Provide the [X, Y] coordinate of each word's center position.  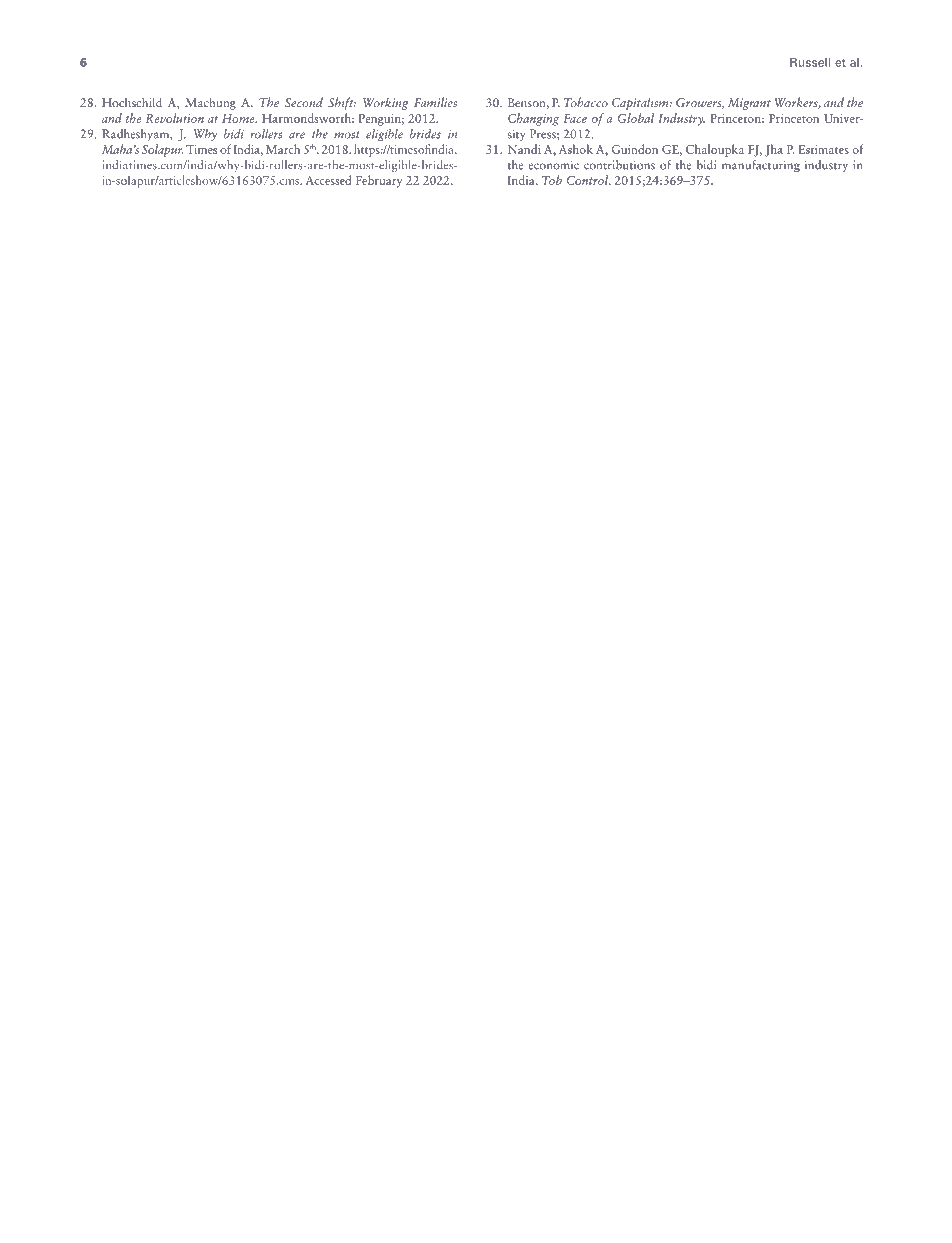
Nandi [524, 149]
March [283, 149]
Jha [774, 150]
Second [304, 102]
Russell [810, 62]
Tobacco [586, 102]
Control [589, 180]
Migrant [749, 104]
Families [435, 102]
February [379, 181]
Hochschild [132, 102]
